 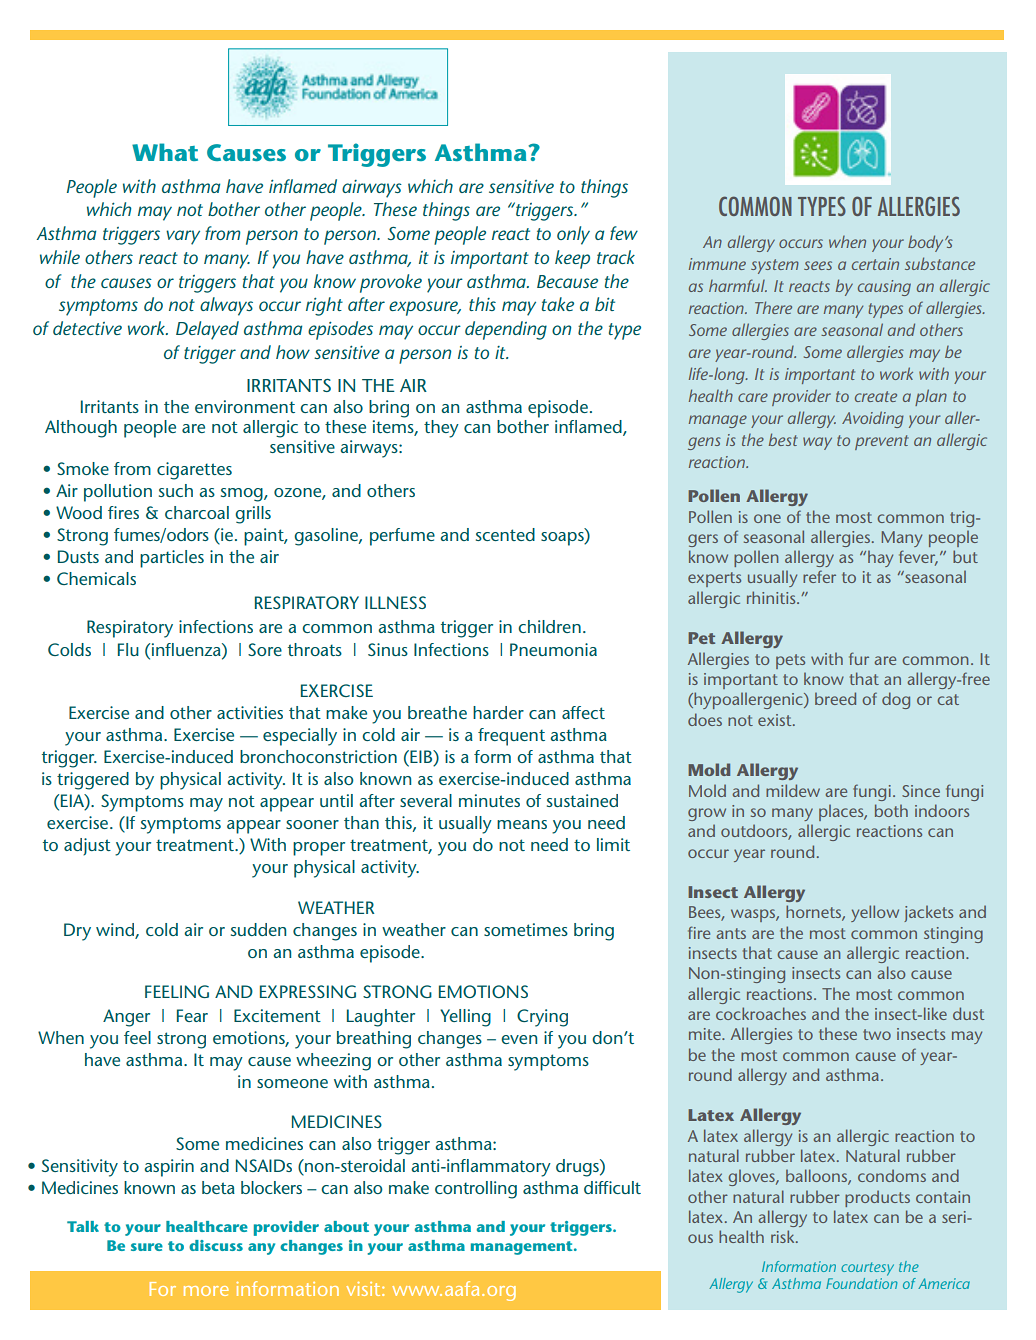 What do you see at coordinates (165, 152) in the screenshot?
I see `What` at bounding box center [165, 152].
